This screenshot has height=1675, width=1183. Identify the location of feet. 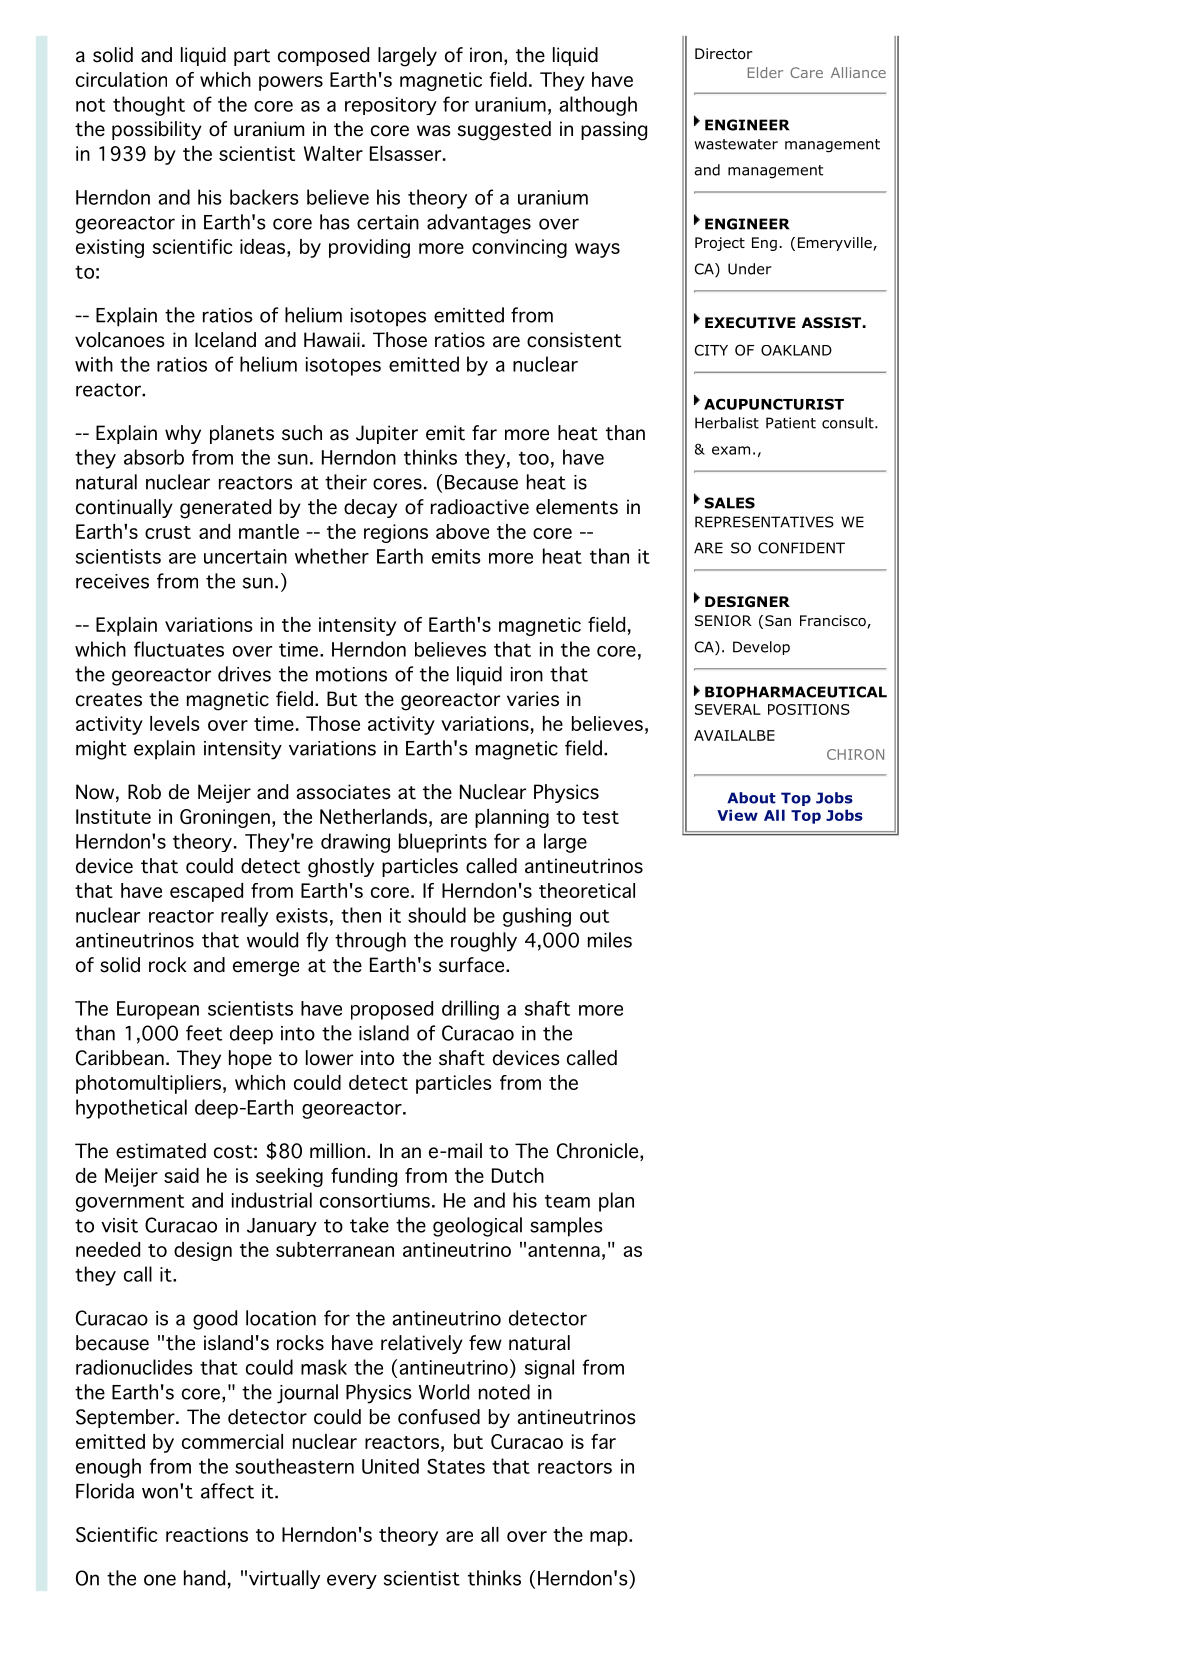
(204, 1033).
